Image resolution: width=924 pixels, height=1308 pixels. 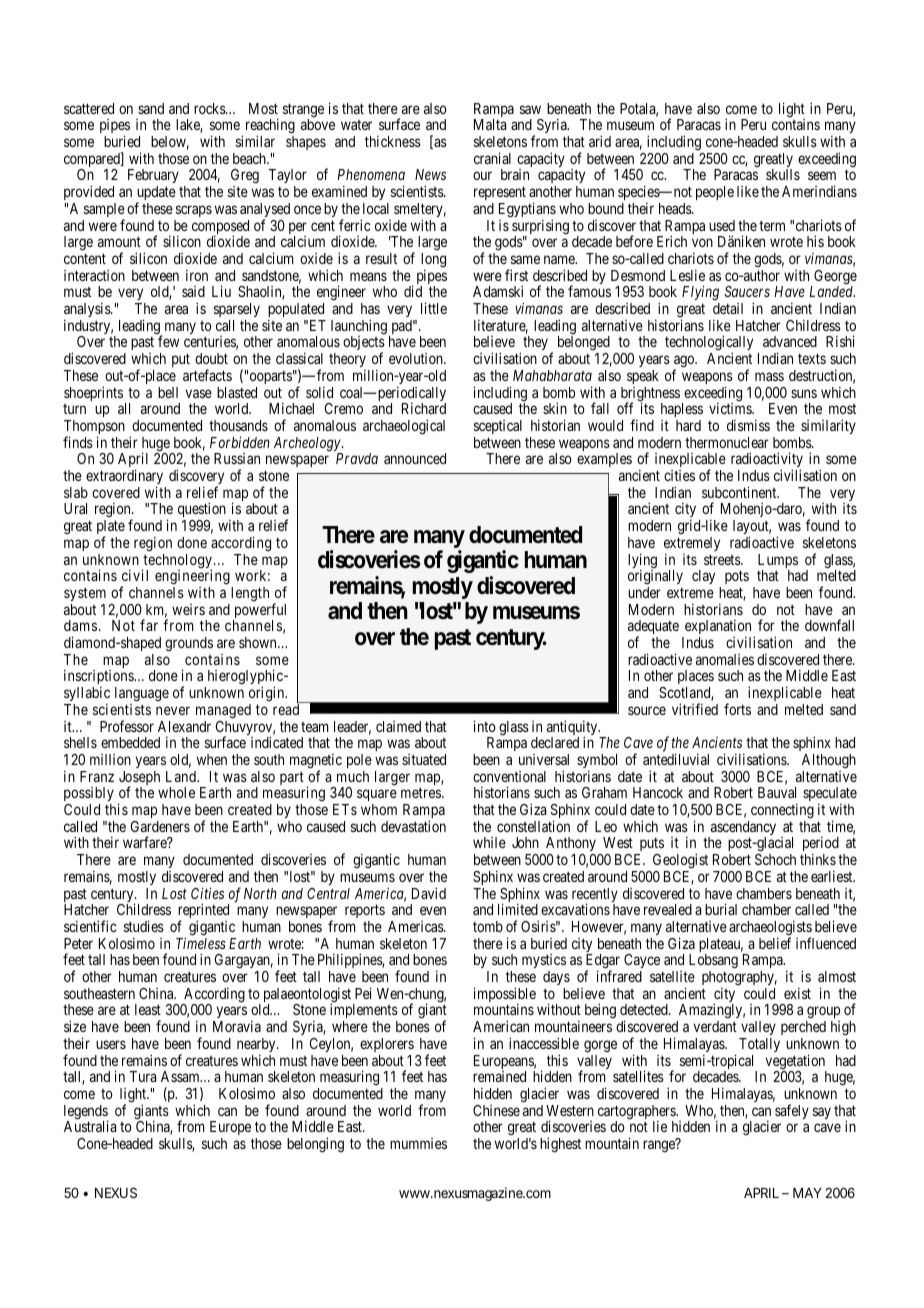 I want to click on people, so click(x=715, y=193).
